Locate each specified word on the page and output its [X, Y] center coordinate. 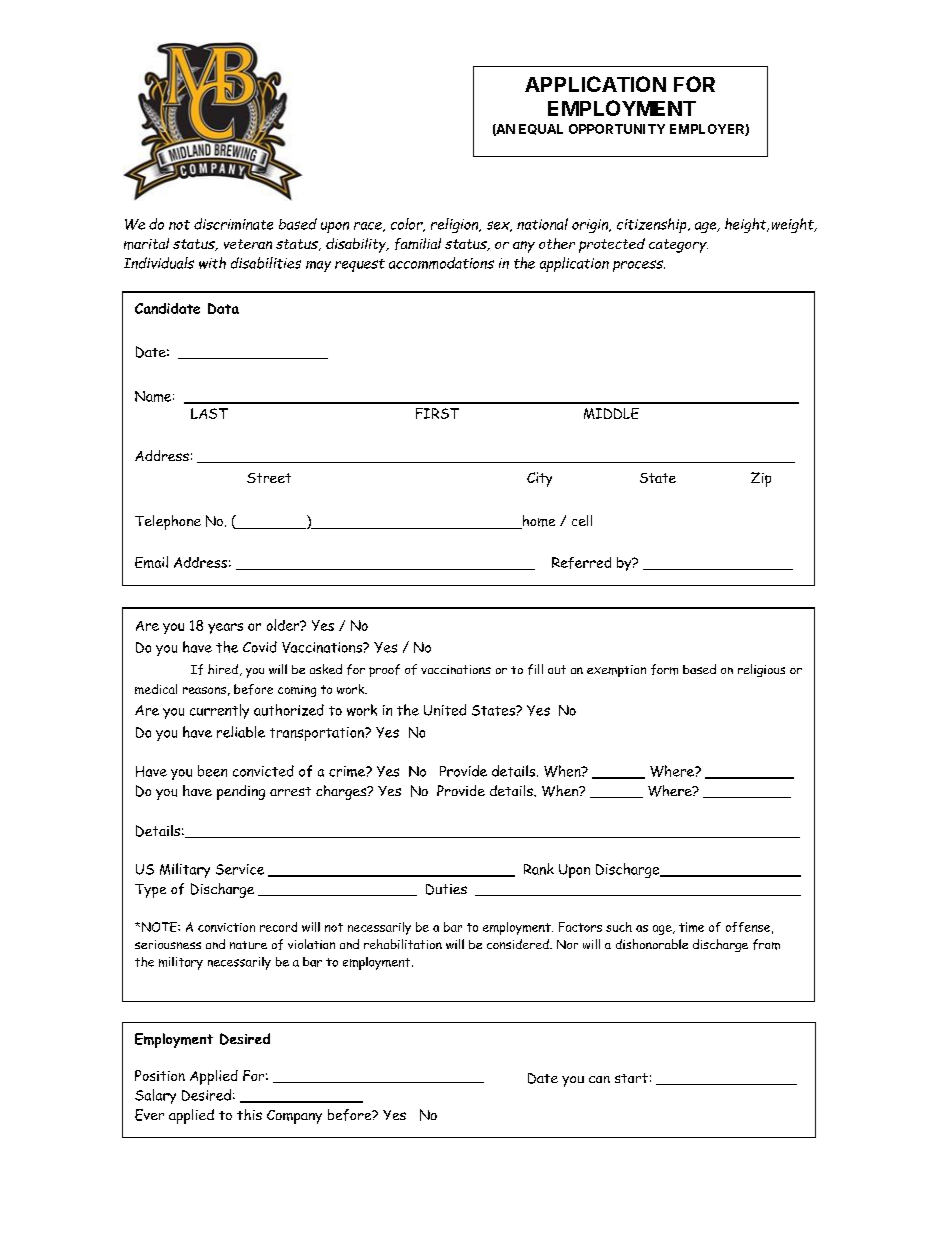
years [225, 628]
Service [240, 869]
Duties [446, 889]
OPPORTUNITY [617, 129]
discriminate [233, 224]
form [664, 669]
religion [456, 225]
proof [384, 670]
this [249, 1114]
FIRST [437, 413]
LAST [209, 413]
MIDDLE [611, 413]
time [691, 927]
